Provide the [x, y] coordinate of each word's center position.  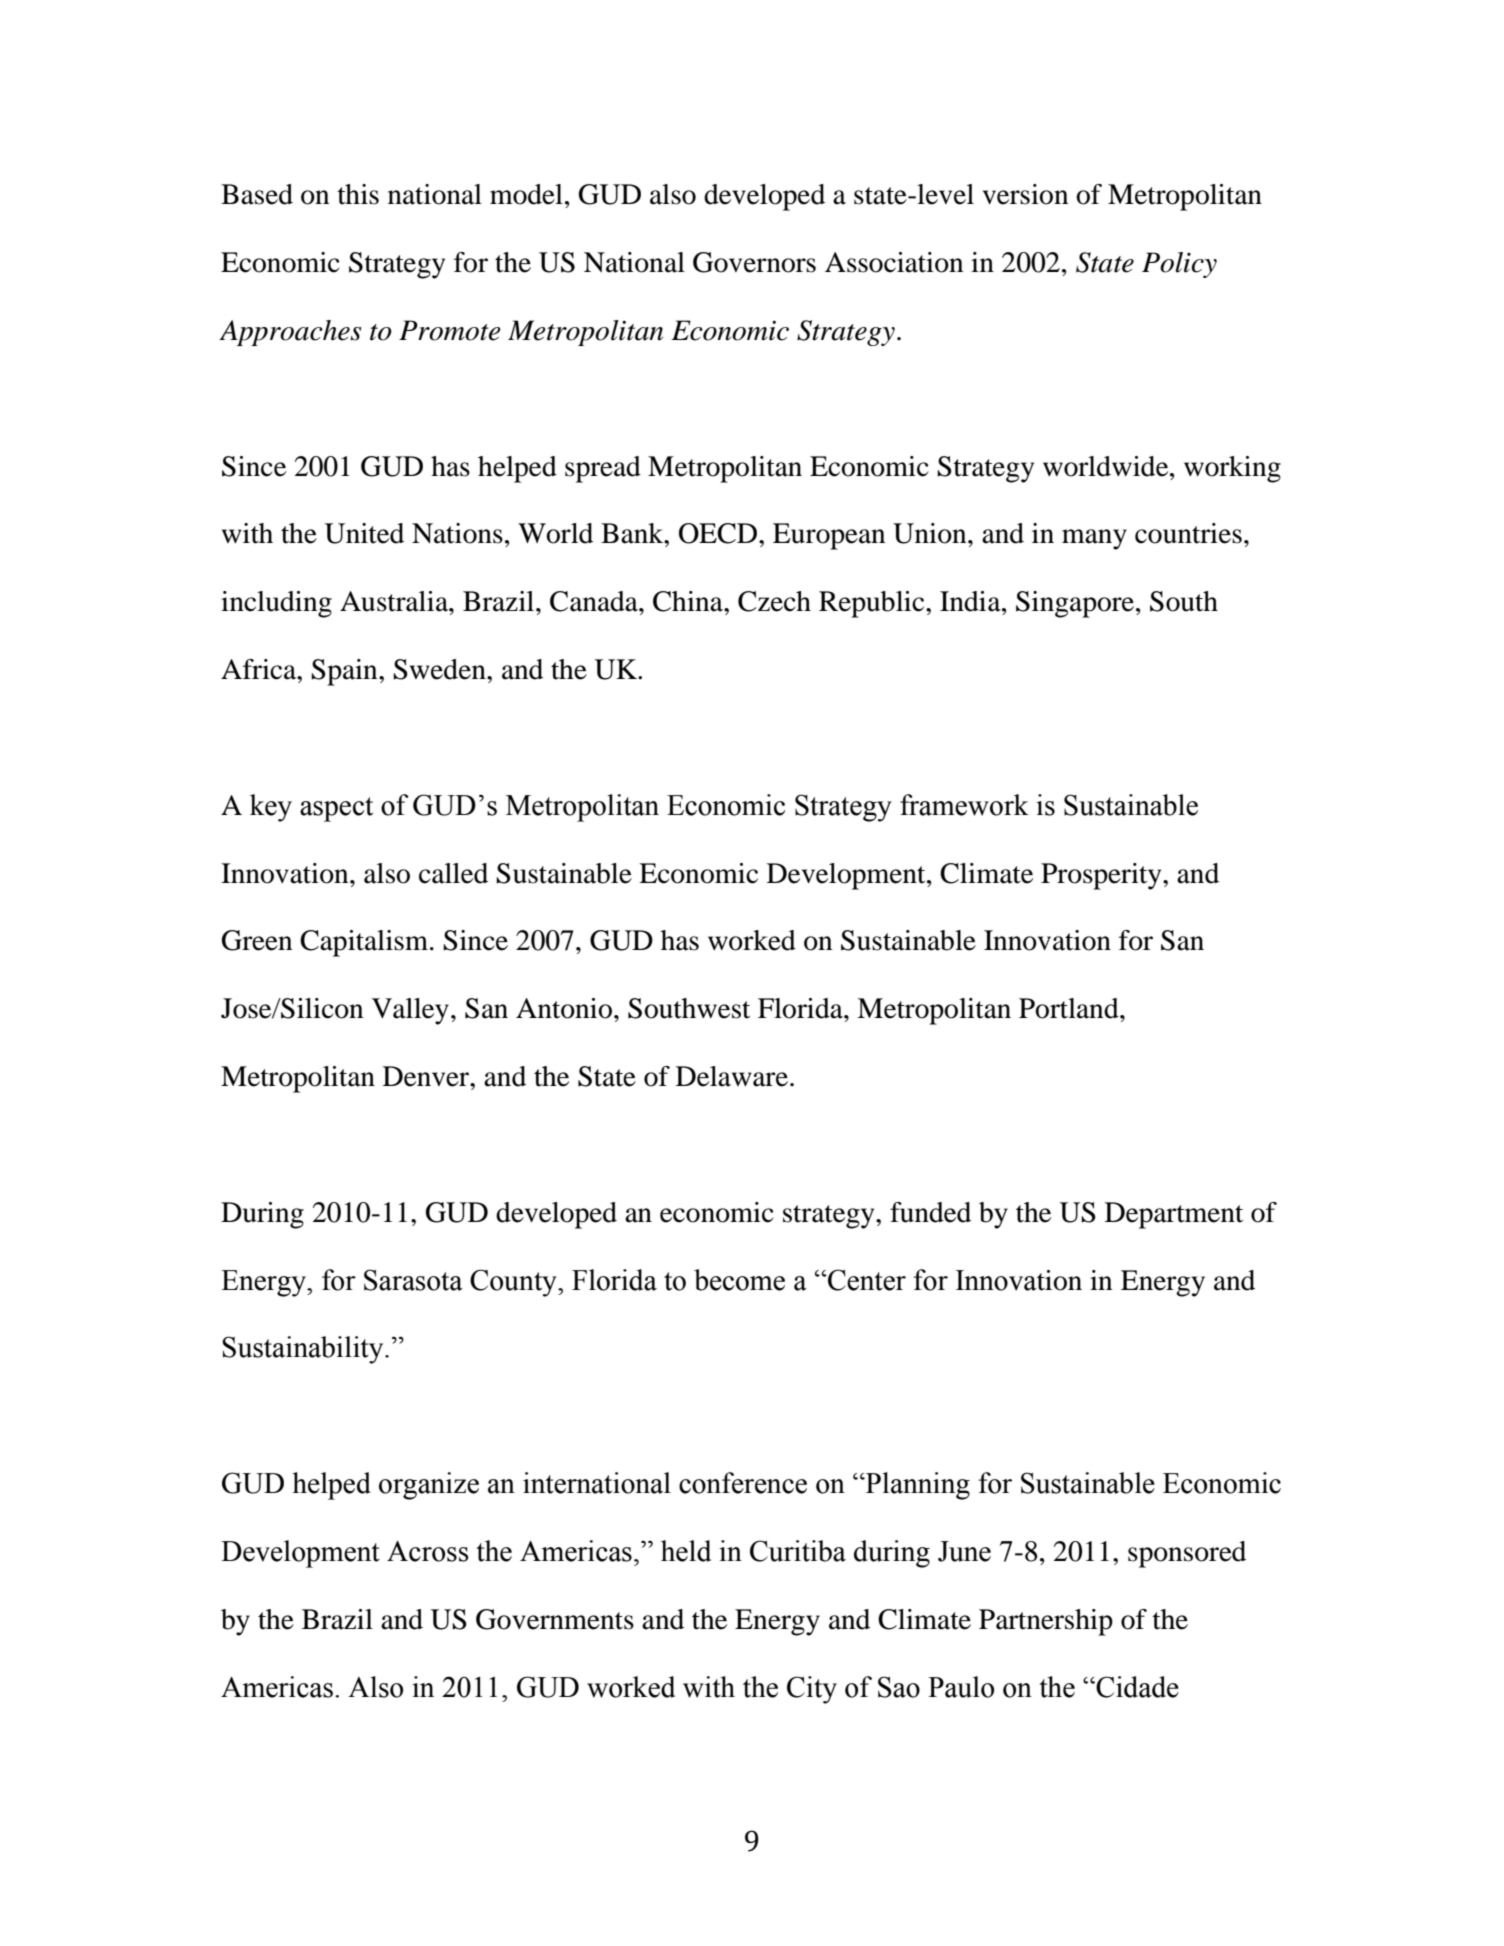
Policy [1179, 265]
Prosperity [1102, 876]
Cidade [1136, 1687]
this [358, 194]
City [812, 1690]
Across [428, 1551]
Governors [754, 262]
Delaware [732, 1076]
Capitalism [364, 943]
